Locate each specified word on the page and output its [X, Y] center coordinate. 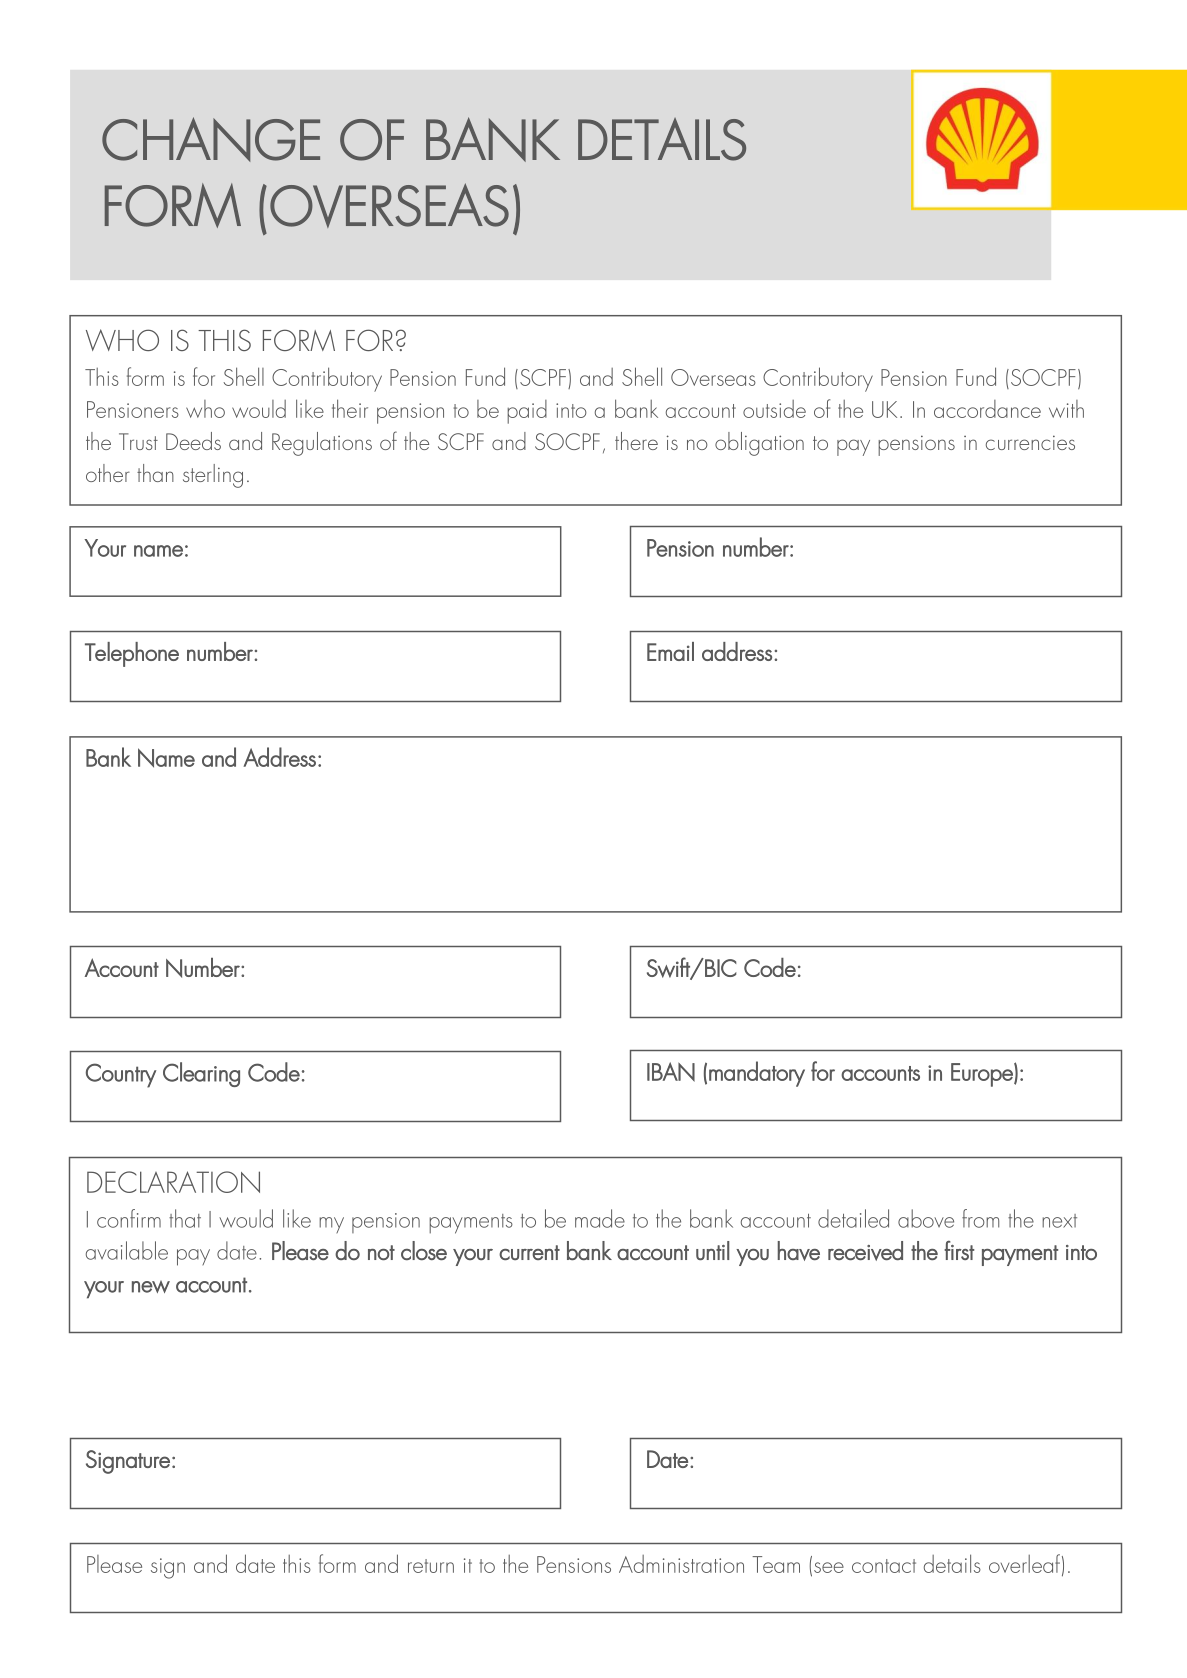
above [926, 1218]
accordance [987, 409]
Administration [681, 1564]
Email [670, 651]
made [600, 1218]
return [431, 1566]
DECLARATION [173, 1182]
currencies [1030, 442]
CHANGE [211, 139]
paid [527, 412]
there [636, 441]
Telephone [132, 654]
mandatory [757, 1074]
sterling [213, 476]
